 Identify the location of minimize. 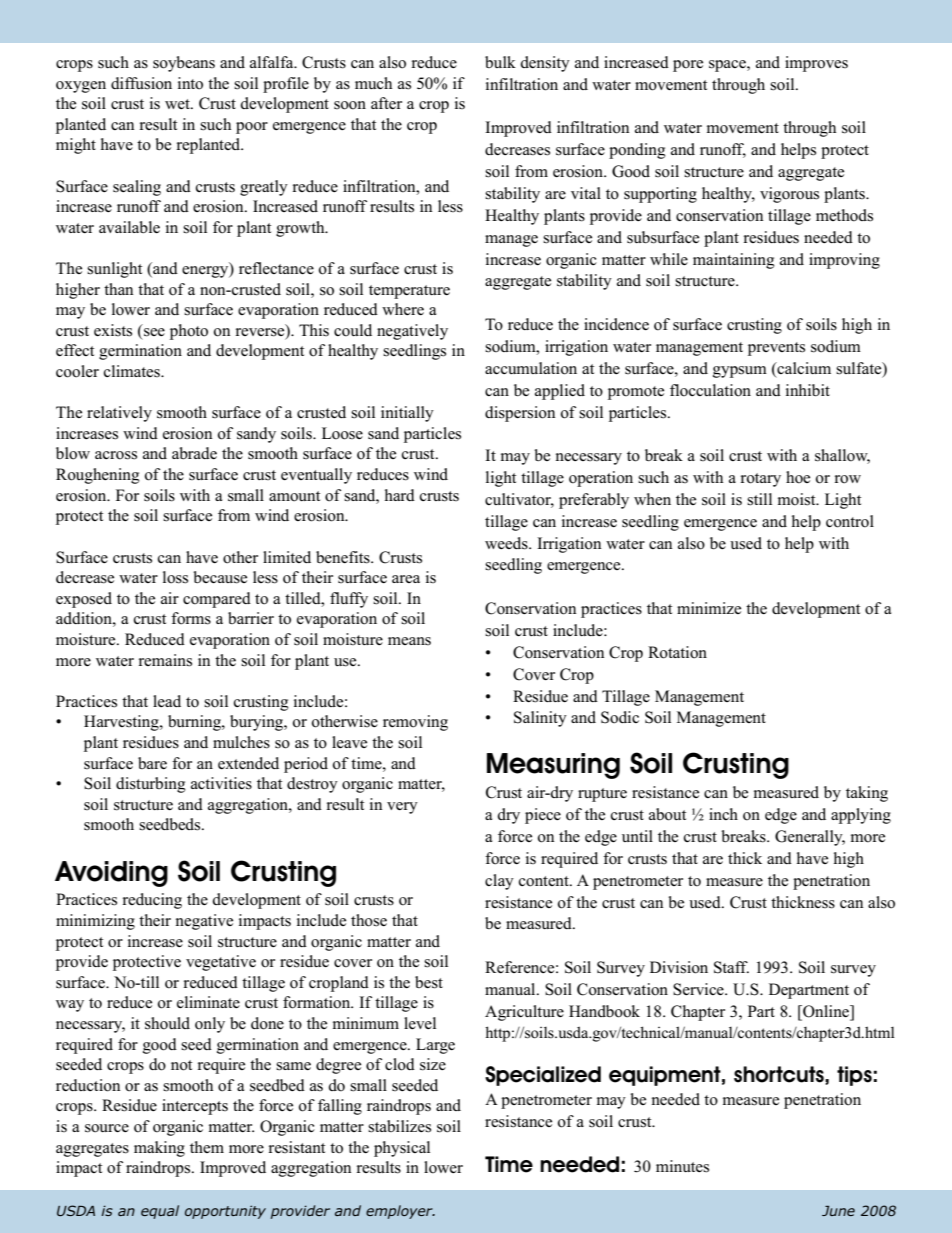
(709, 608).
